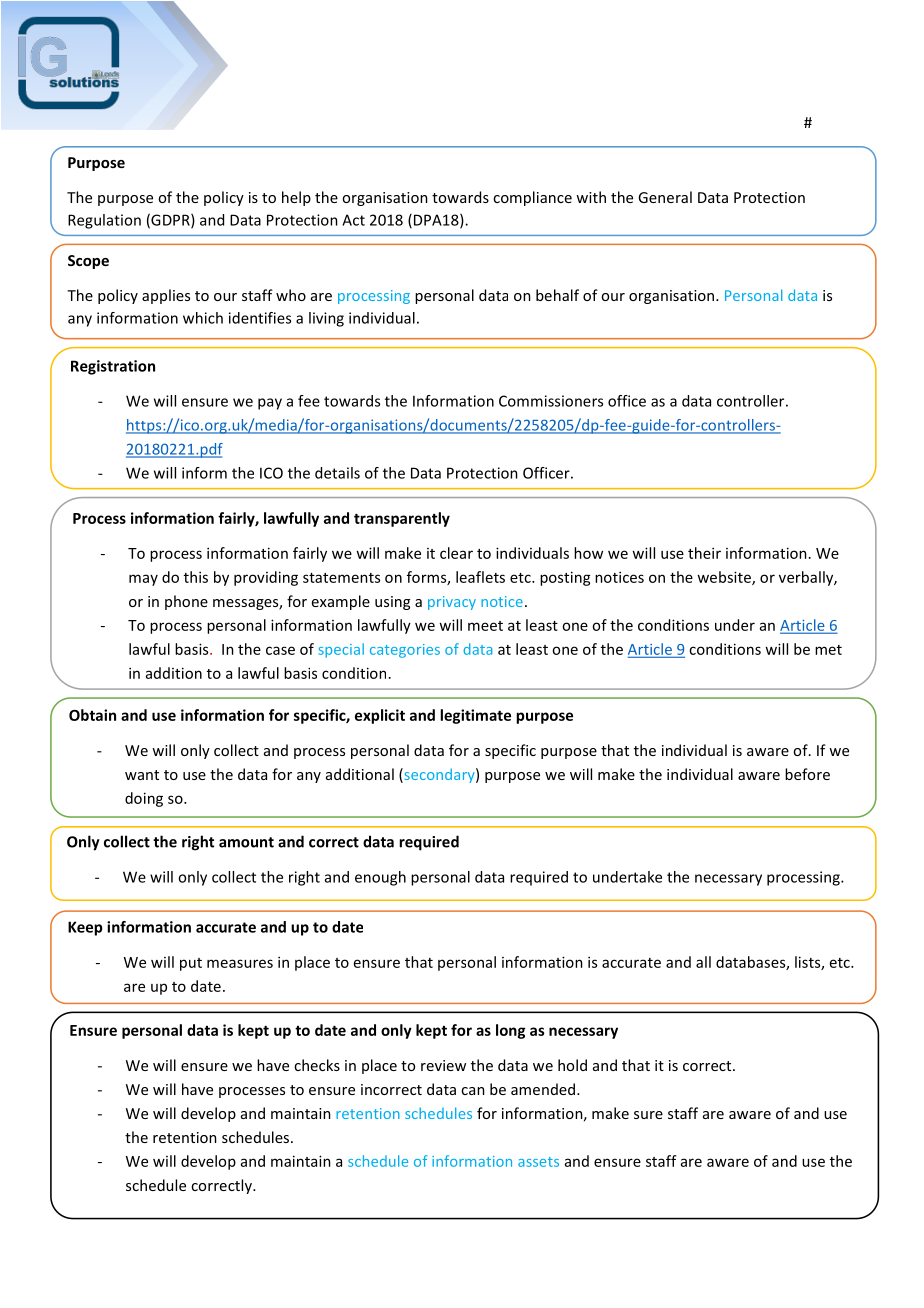 The height and width of the page is (1308, 924). Describe the element at coordinates (104, 221) in the page. I see `Regulation` at that location.
